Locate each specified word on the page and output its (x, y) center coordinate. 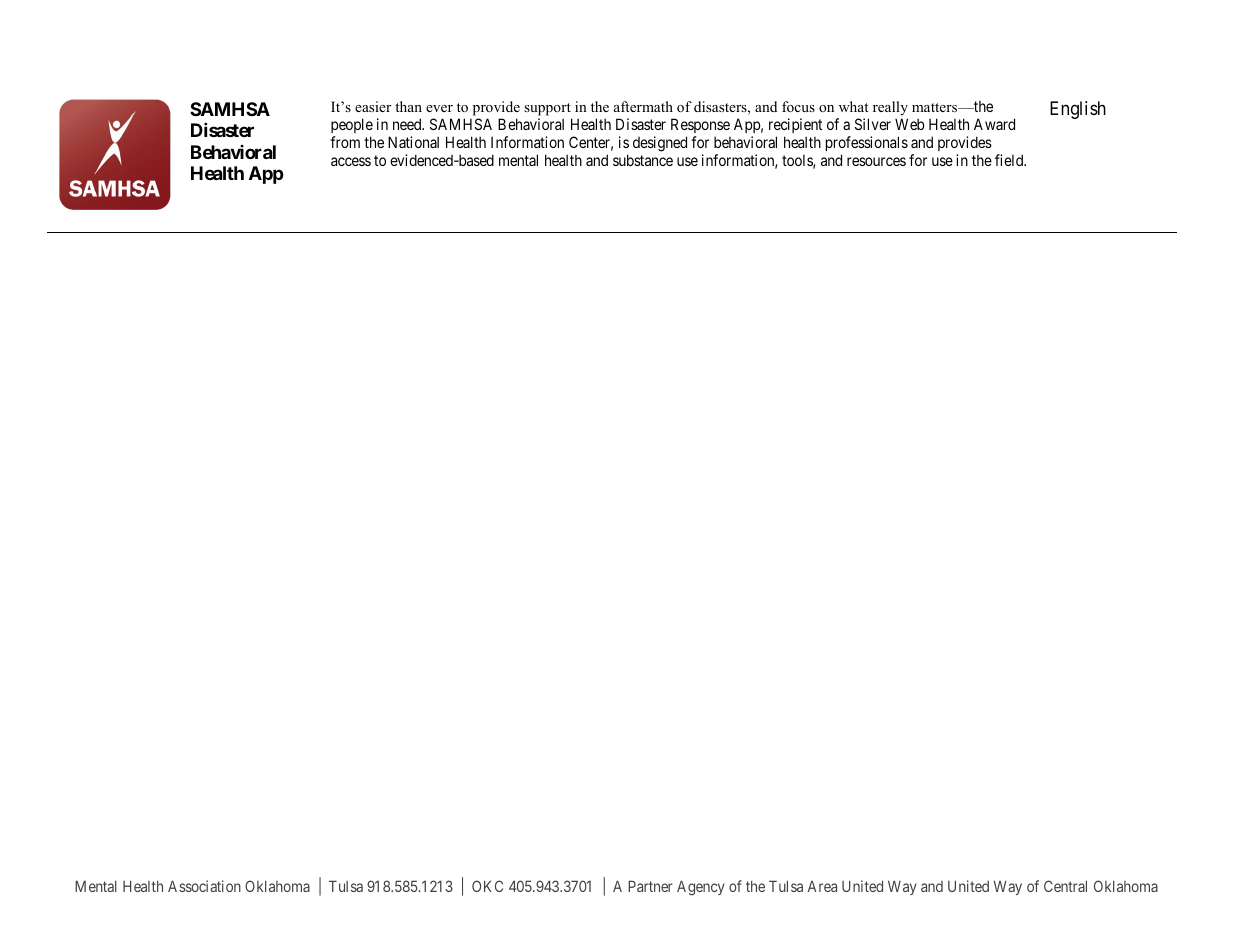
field (1010, 160)
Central (1065, 886)
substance (643, 160)
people (352, 127)
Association (204, 886)
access (351, 161)
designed (660, 144)
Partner (650, 886)
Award (994, 124)
